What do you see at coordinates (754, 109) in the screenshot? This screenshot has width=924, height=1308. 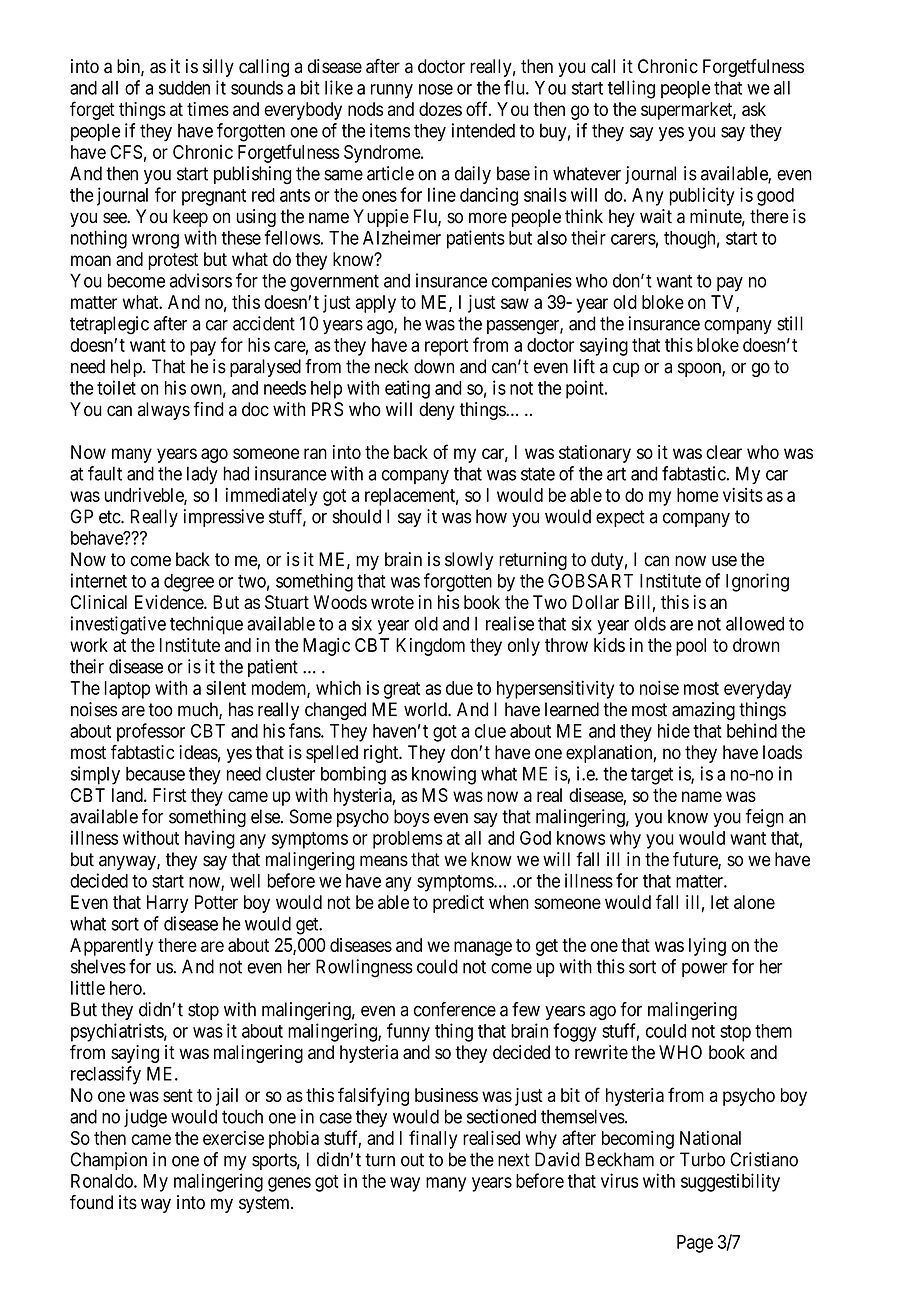 I see `ask` at bounding box center [754, 109].
